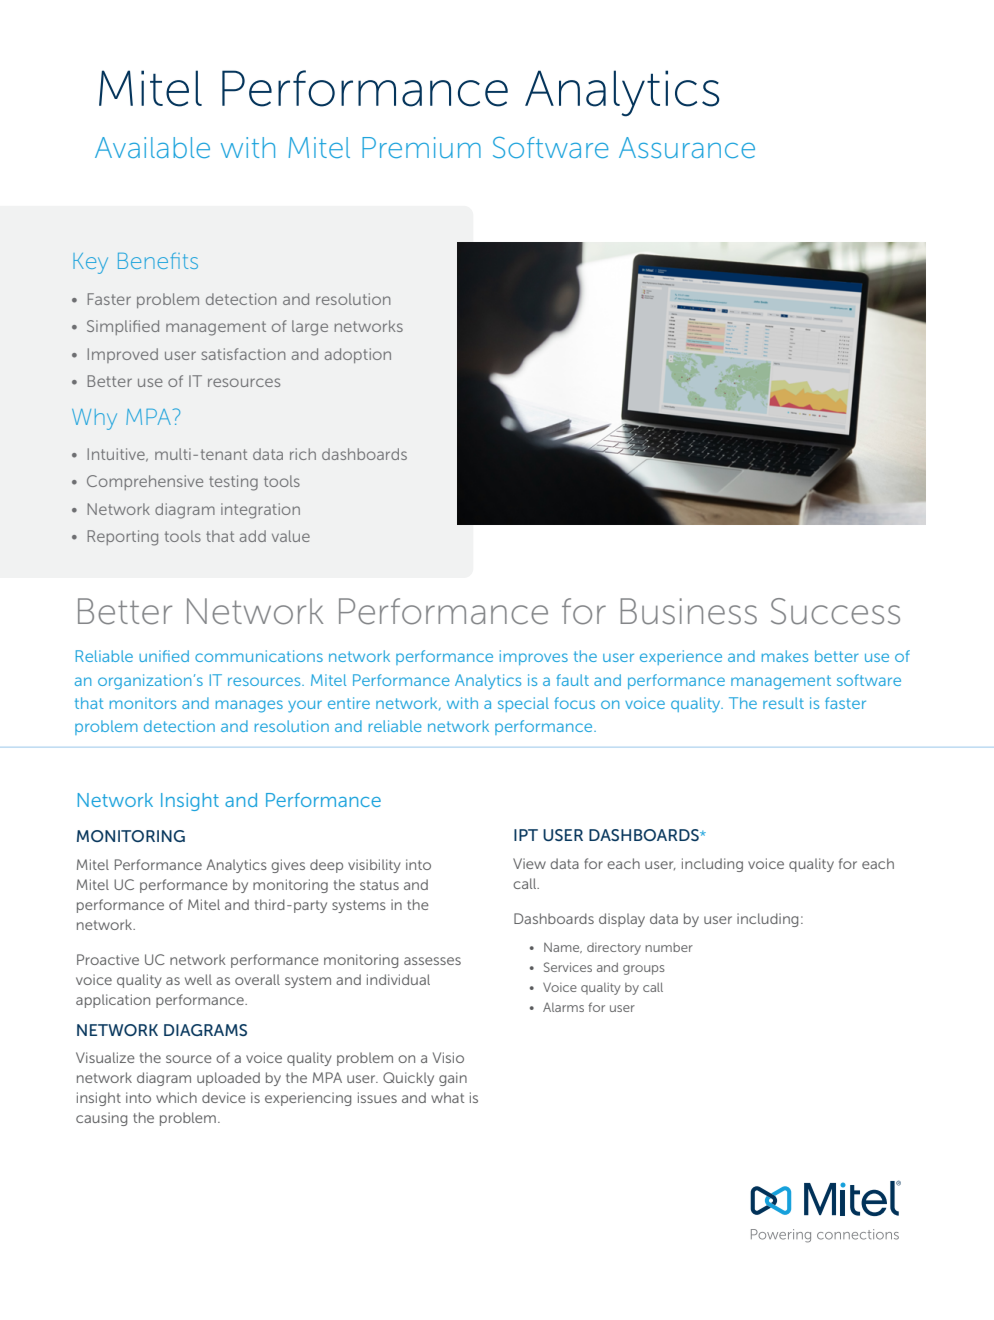 The width and height of the screenshot is (994, 1320). Describe the element at coordinates (687, 147) in the screenshot. I see `Assurance` at that location.
